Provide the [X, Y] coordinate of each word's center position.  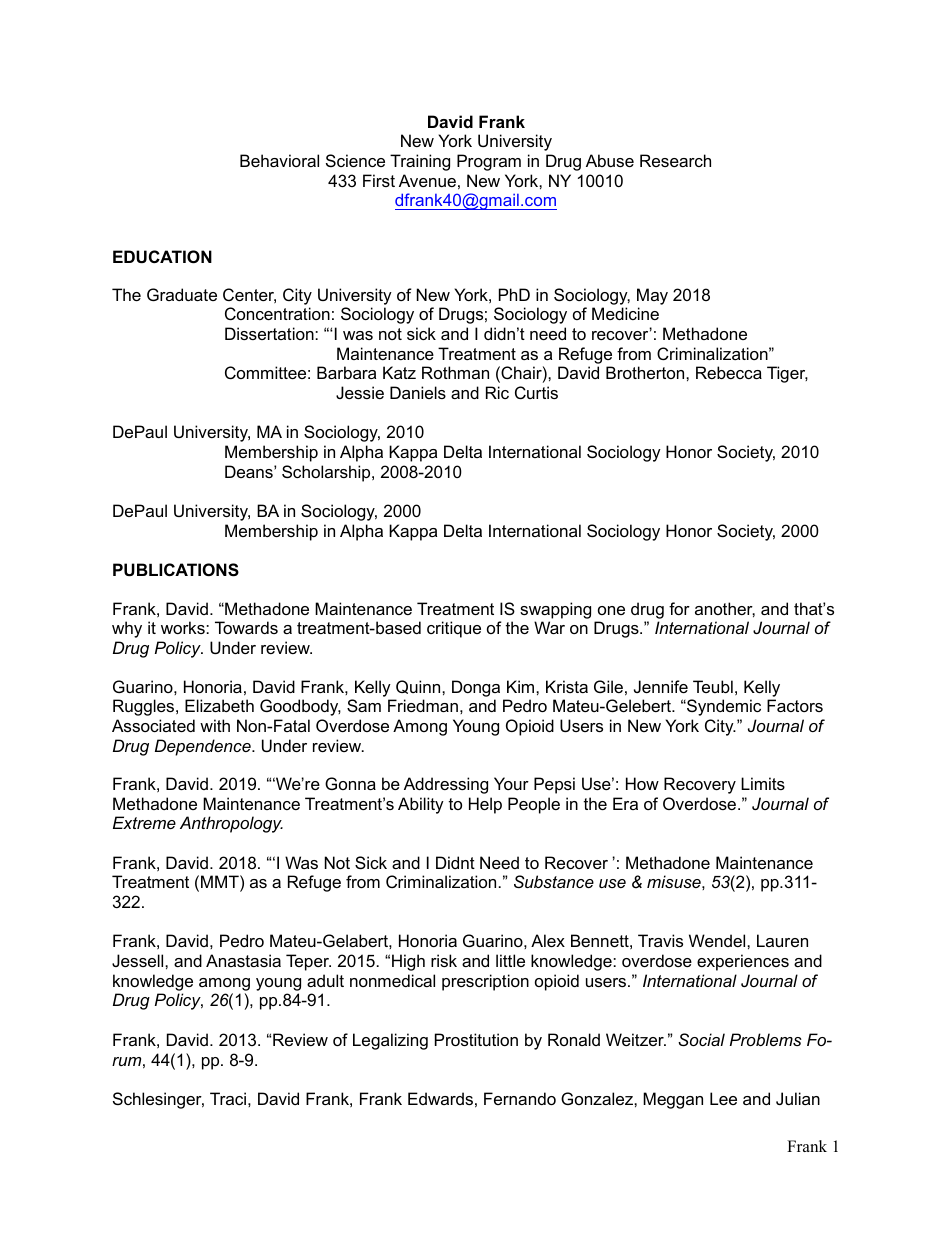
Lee [723, 1098]
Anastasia [243, 960]
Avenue [427, 180]
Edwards [440, 1098]
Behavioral [279, 160]
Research [675, 160]
